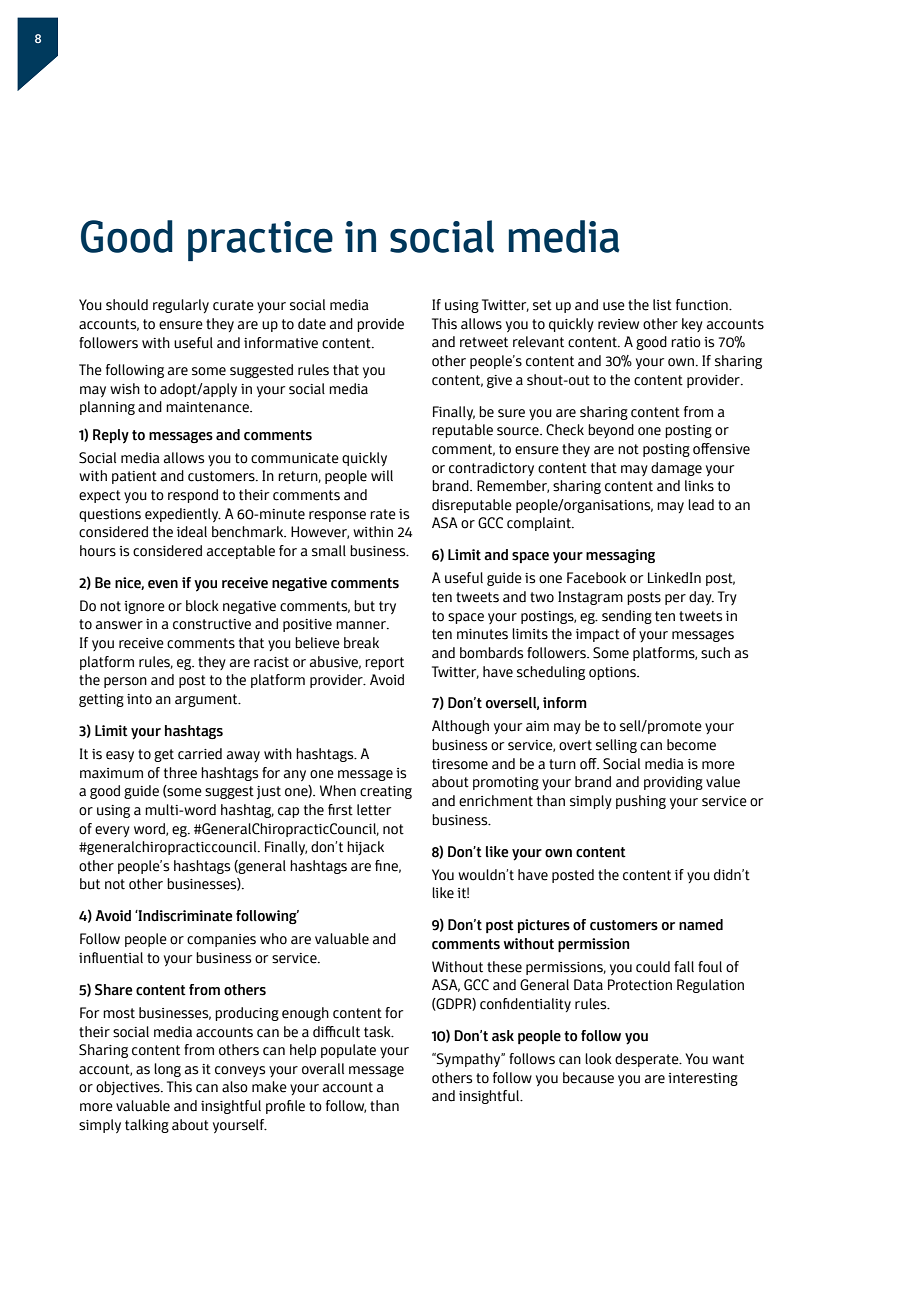 This document has height=1308, width=924. Describe the element at coordinates (484, 342) in the document. I see `retweet` at that location.
